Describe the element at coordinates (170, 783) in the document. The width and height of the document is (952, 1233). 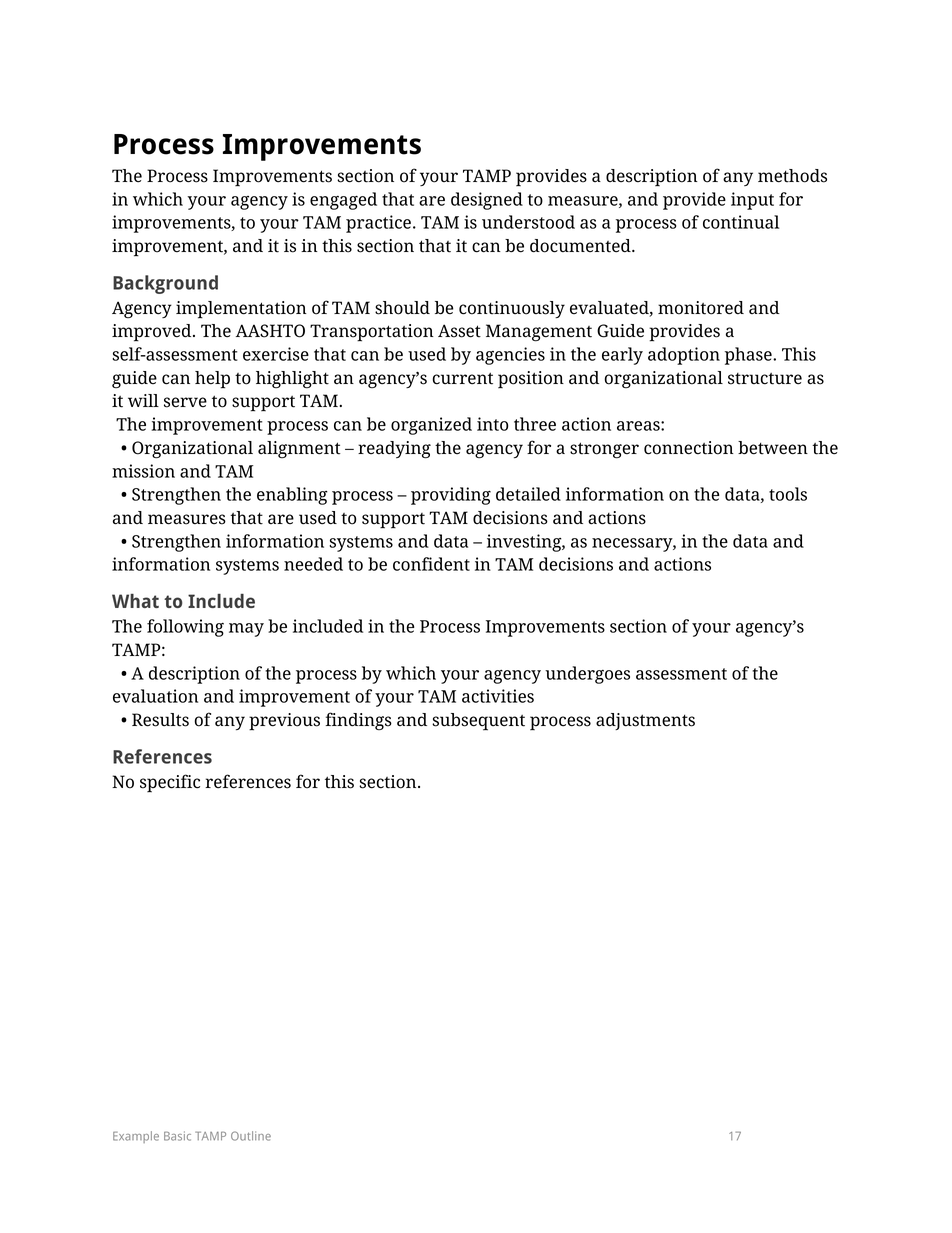
I see `specific` at that location.
